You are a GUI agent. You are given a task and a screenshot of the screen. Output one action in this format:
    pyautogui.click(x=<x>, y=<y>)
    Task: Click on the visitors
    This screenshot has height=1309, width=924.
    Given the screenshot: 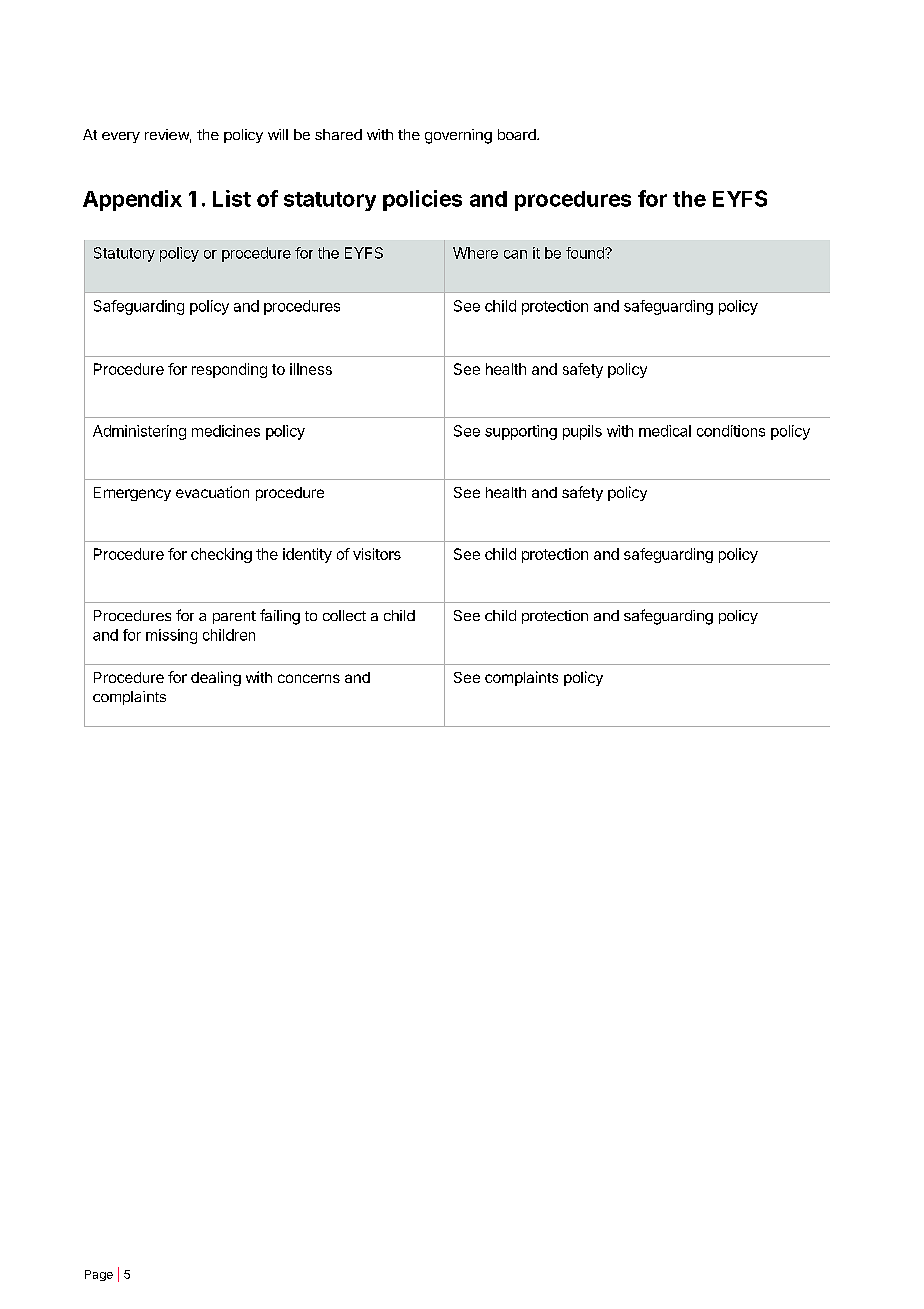 What is the action you would take?
    pyautogui.click(x=377, y=554)
